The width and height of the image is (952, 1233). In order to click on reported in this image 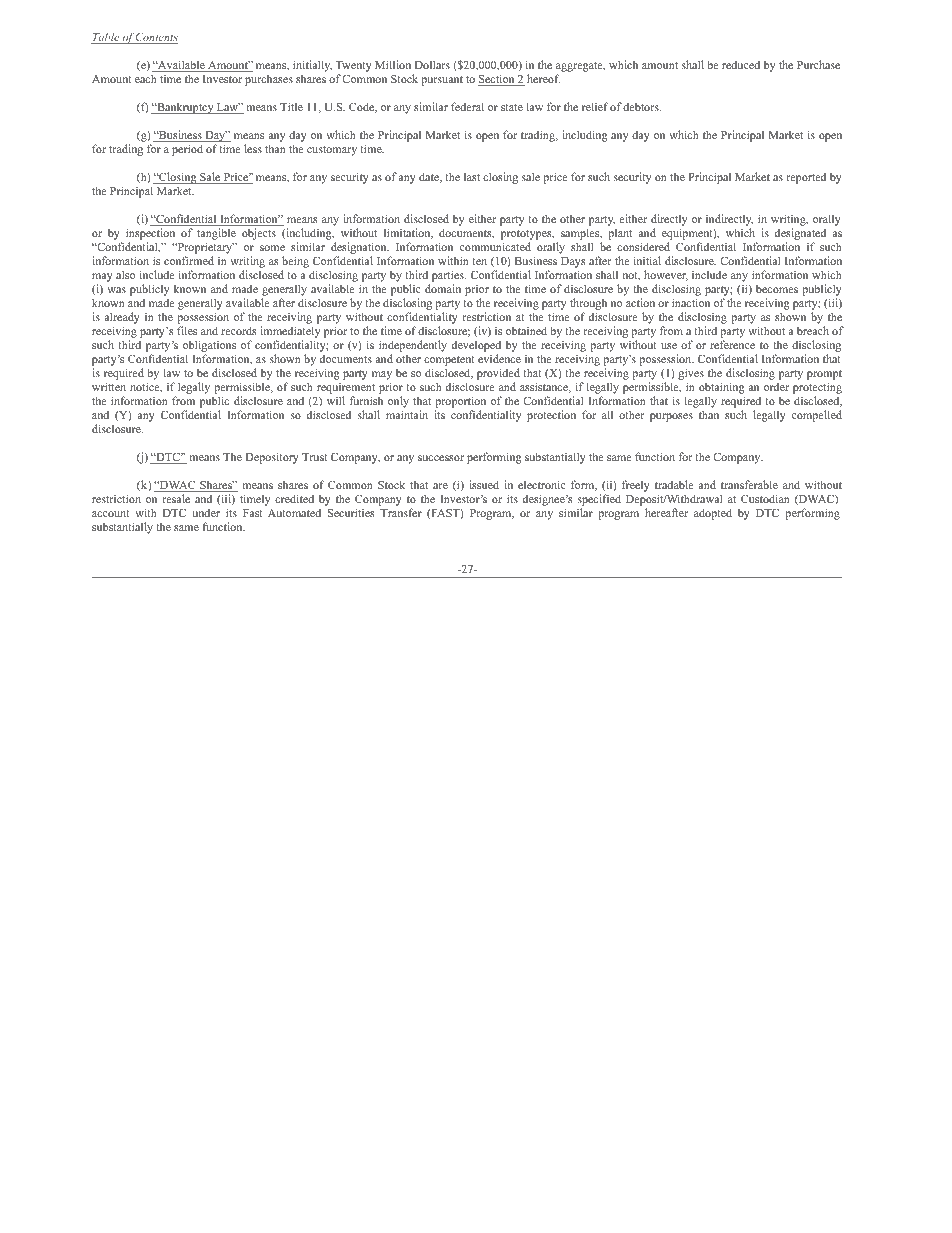, I will do `click(806, 178)`.
